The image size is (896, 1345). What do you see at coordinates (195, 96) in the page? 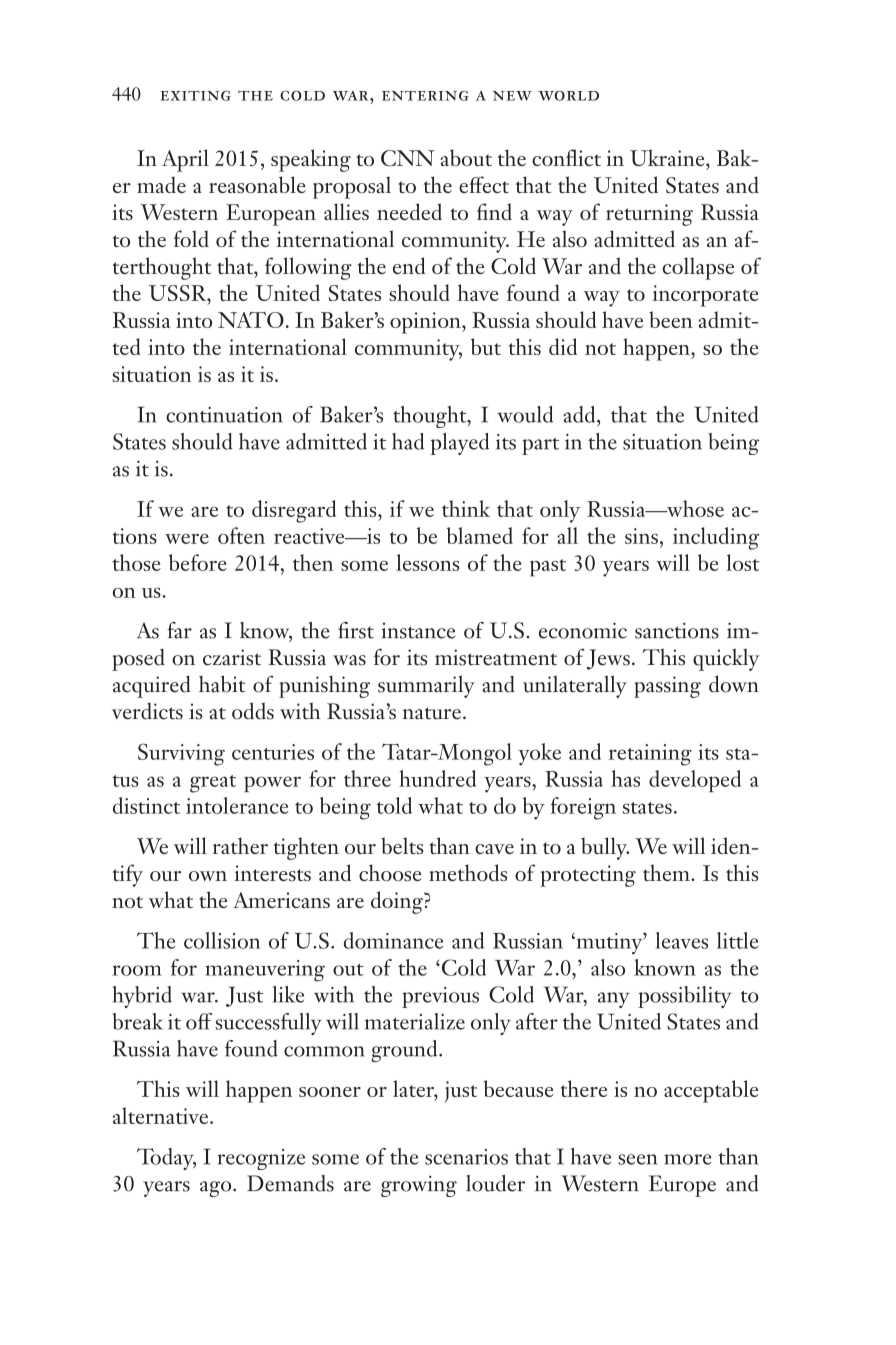
I see `exiting` at bounding box center [195, 96].
